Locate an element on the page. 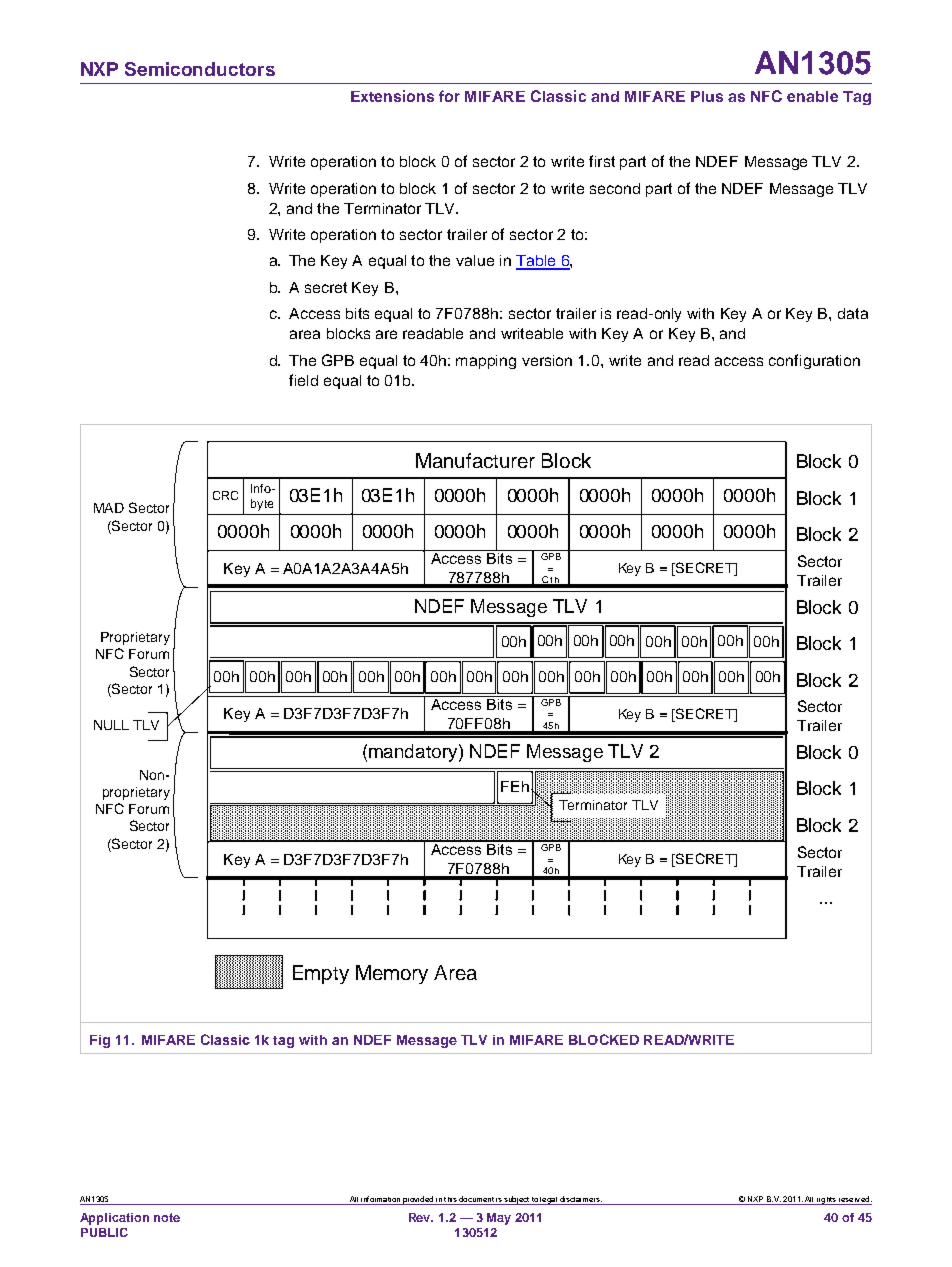 The width and height of the image is (952, 1267). Manufacturer is located at coordinates (475, 460).
